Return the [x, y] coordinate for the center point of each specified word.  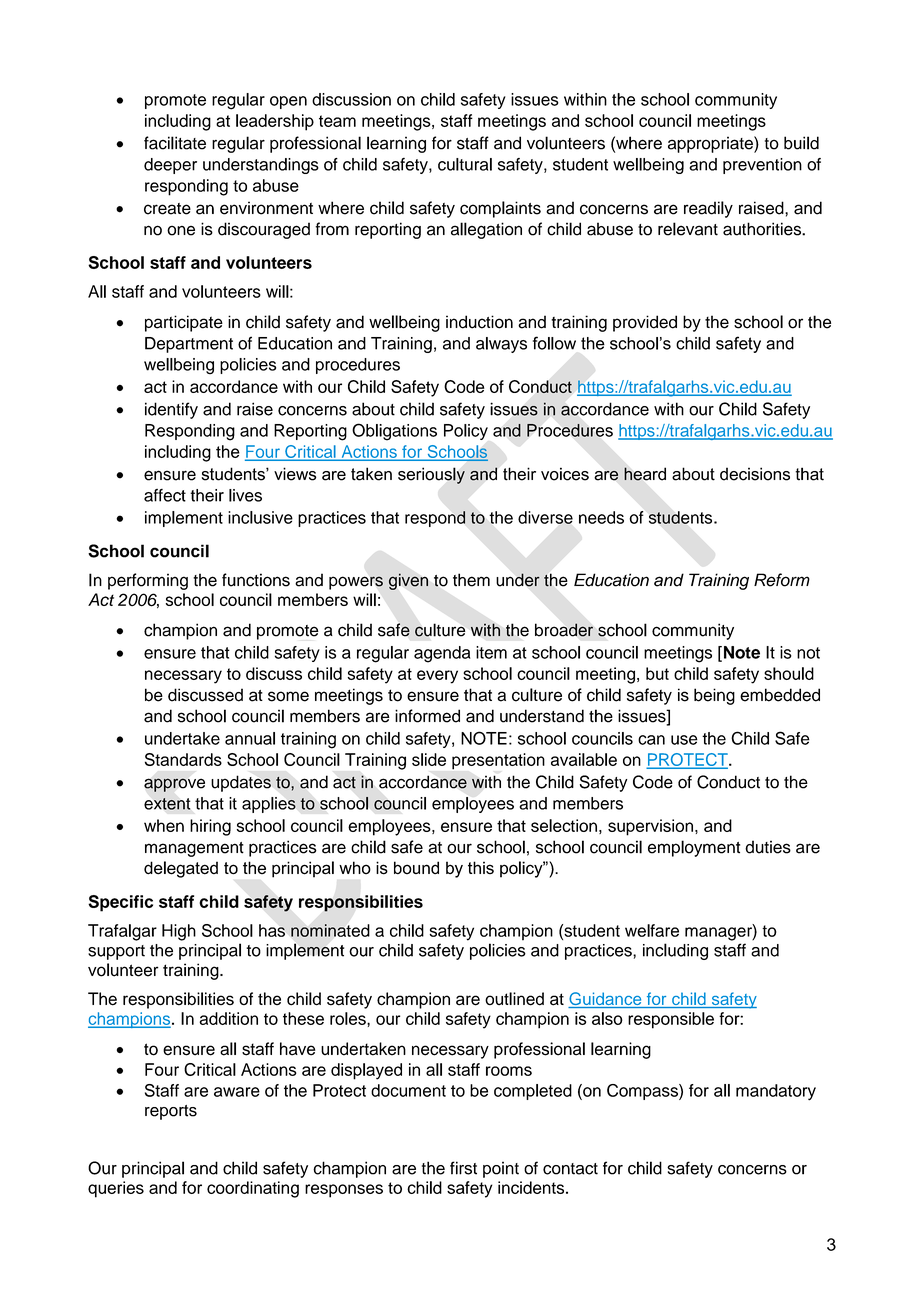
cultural [465, 164]
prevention [762, 166]
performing [148, 581]
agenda [442, 654]
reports [171, 1112]
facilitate [175, 143]
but [657, 673]
